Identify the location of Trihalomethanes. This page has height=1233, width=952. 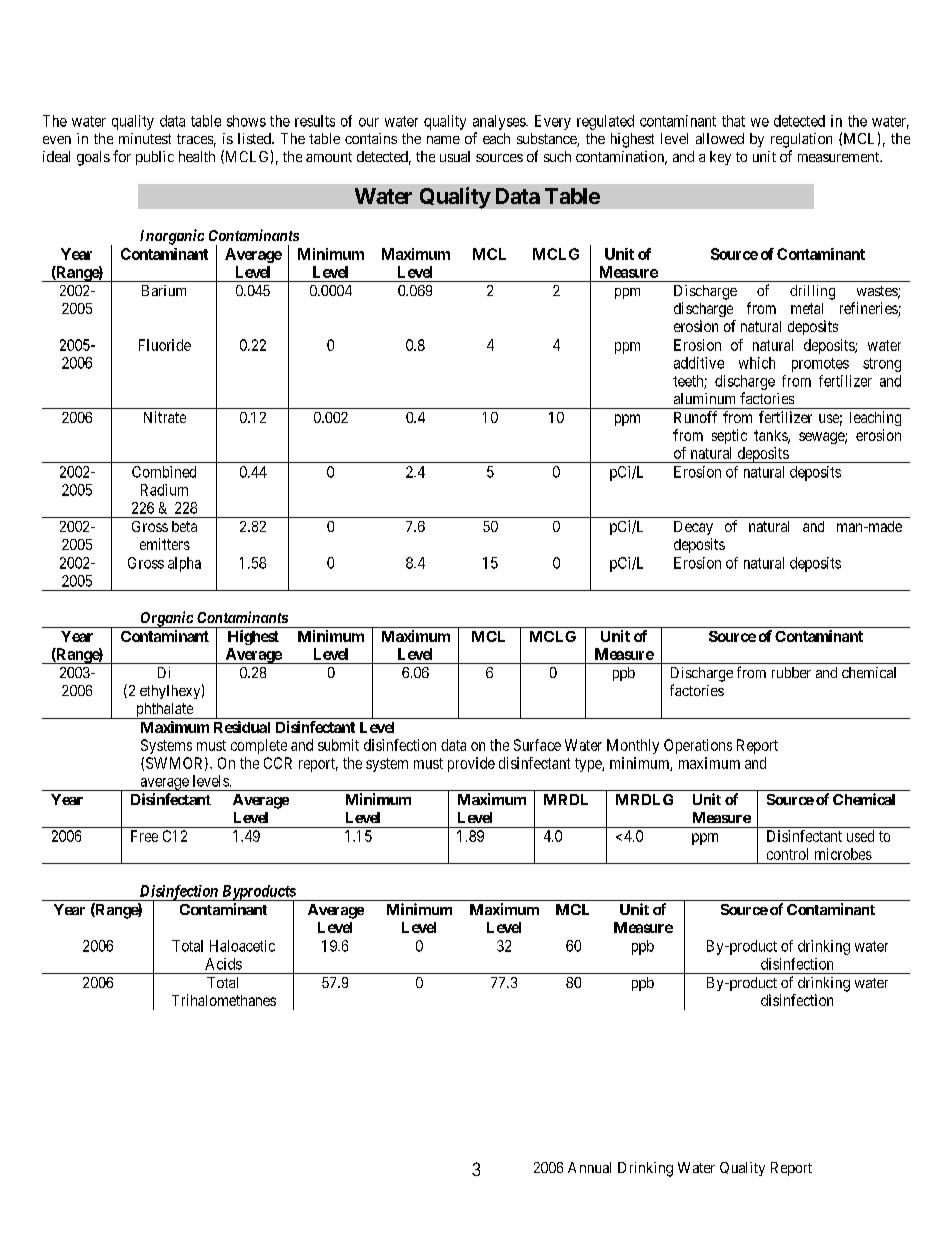
(224, 1000).
